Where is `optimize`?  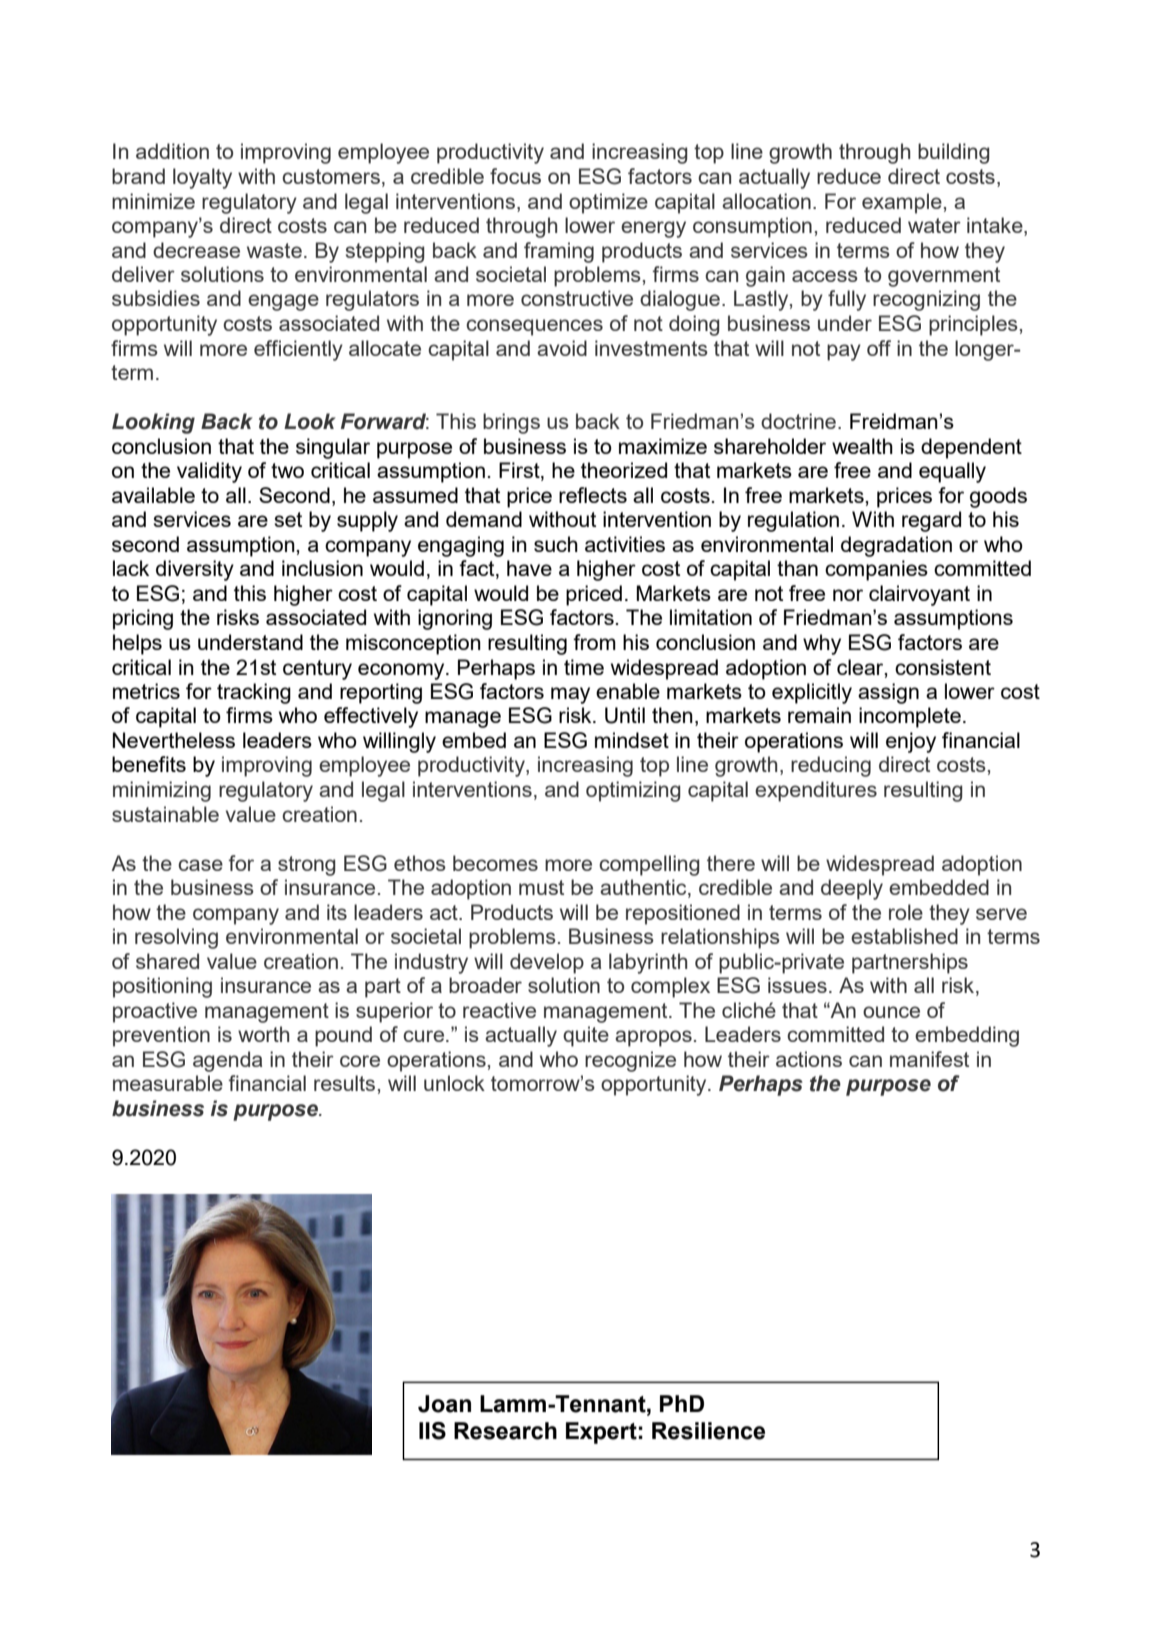
optimize is located at coordinates (608, 203).
